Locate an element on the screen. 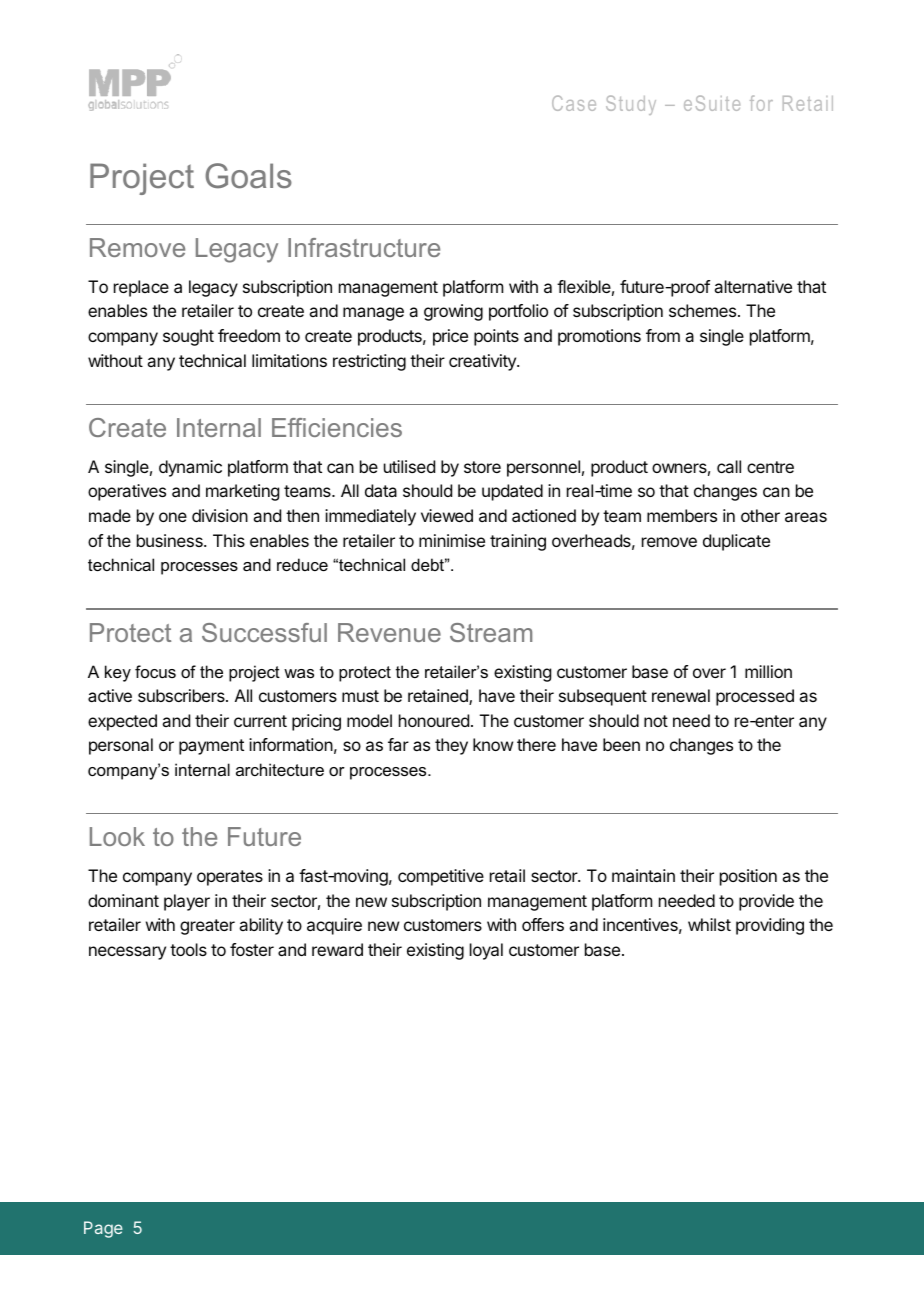 This screenshot has height=1309, width=924. operates is located at coordinates (230, 878).
